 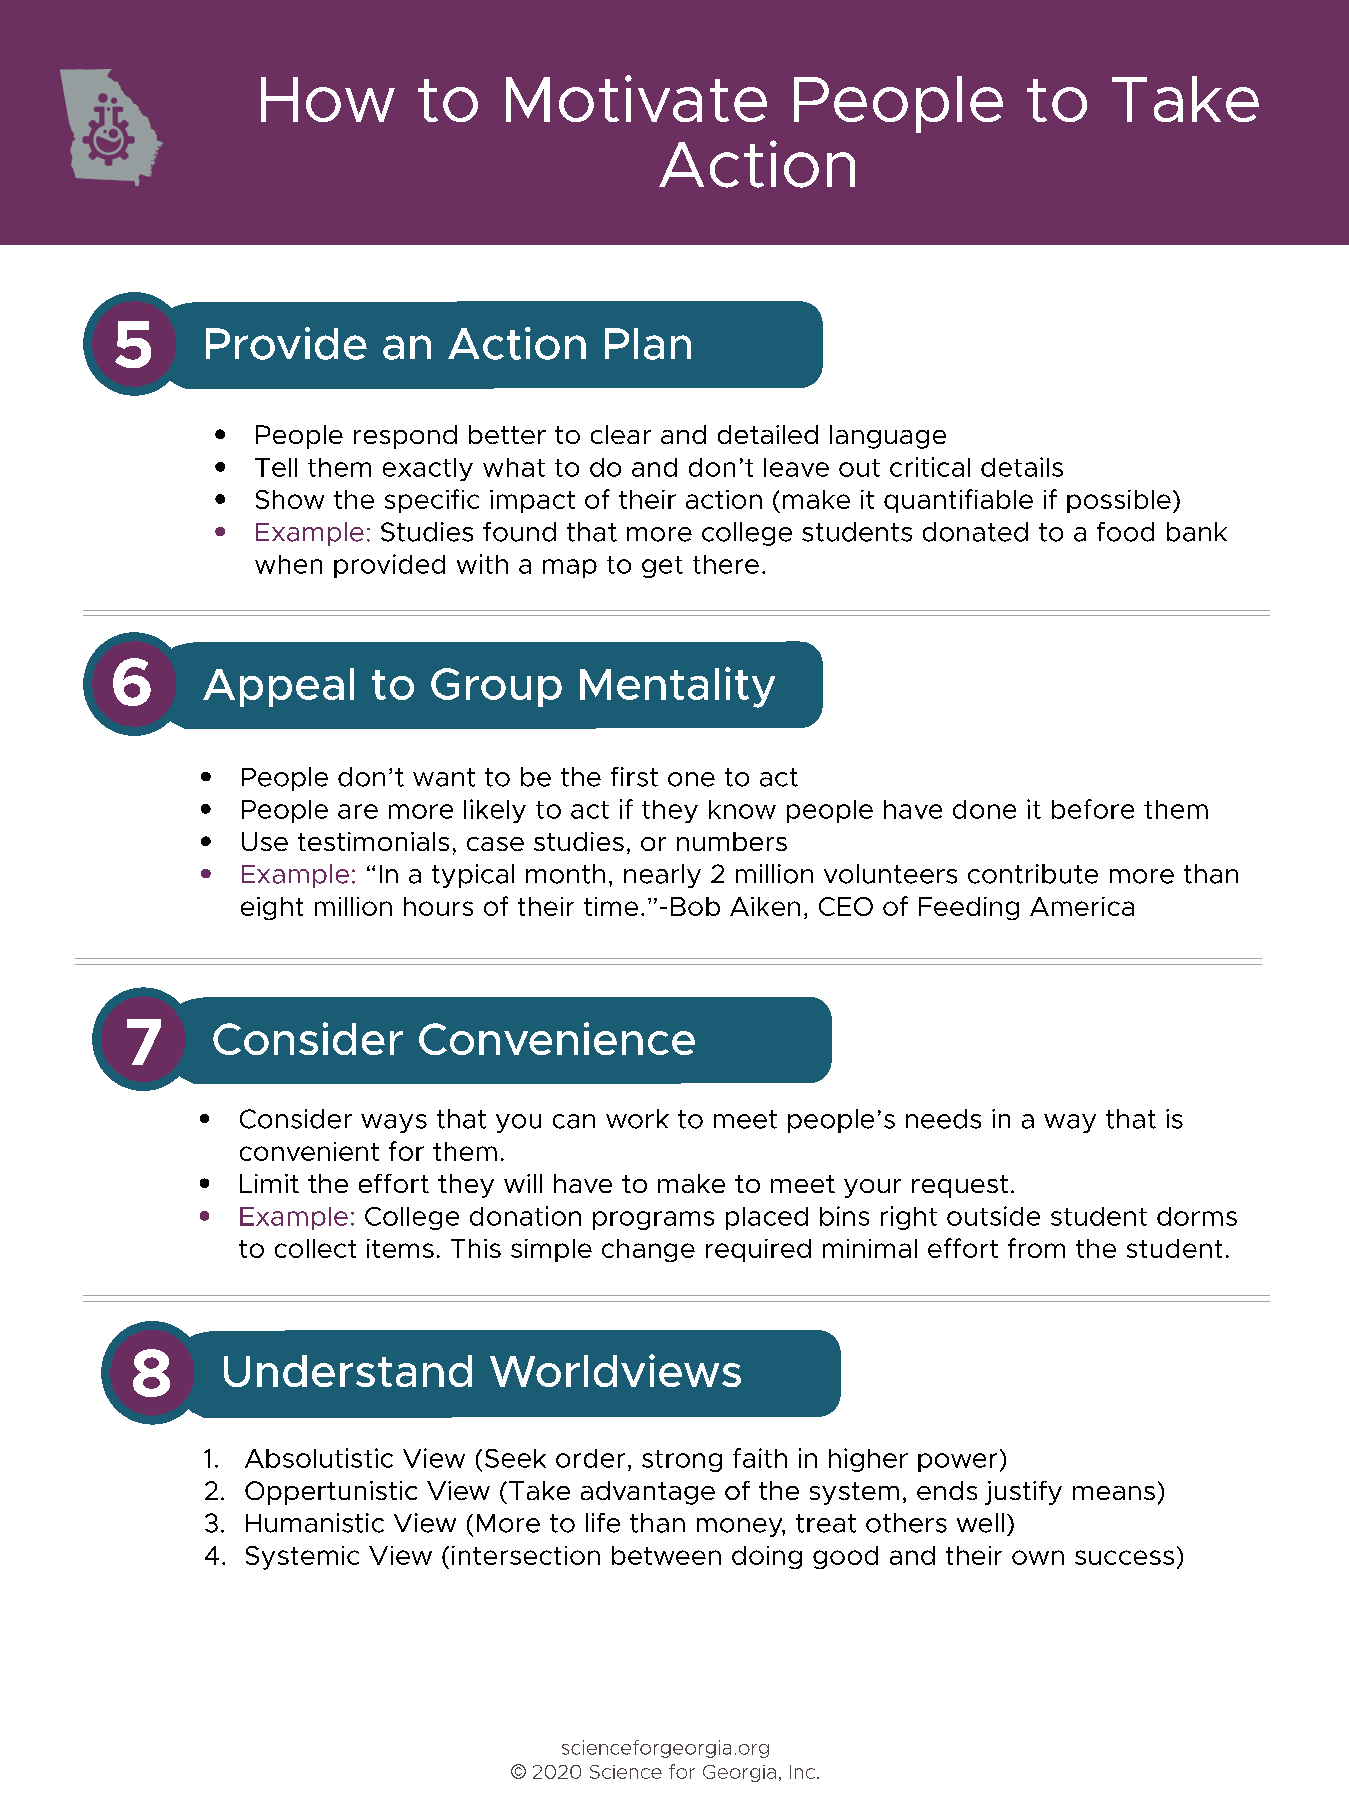 What do you see at coordinates (834, 136) in the page?
I see `start` at bounding box center [834, 136].
